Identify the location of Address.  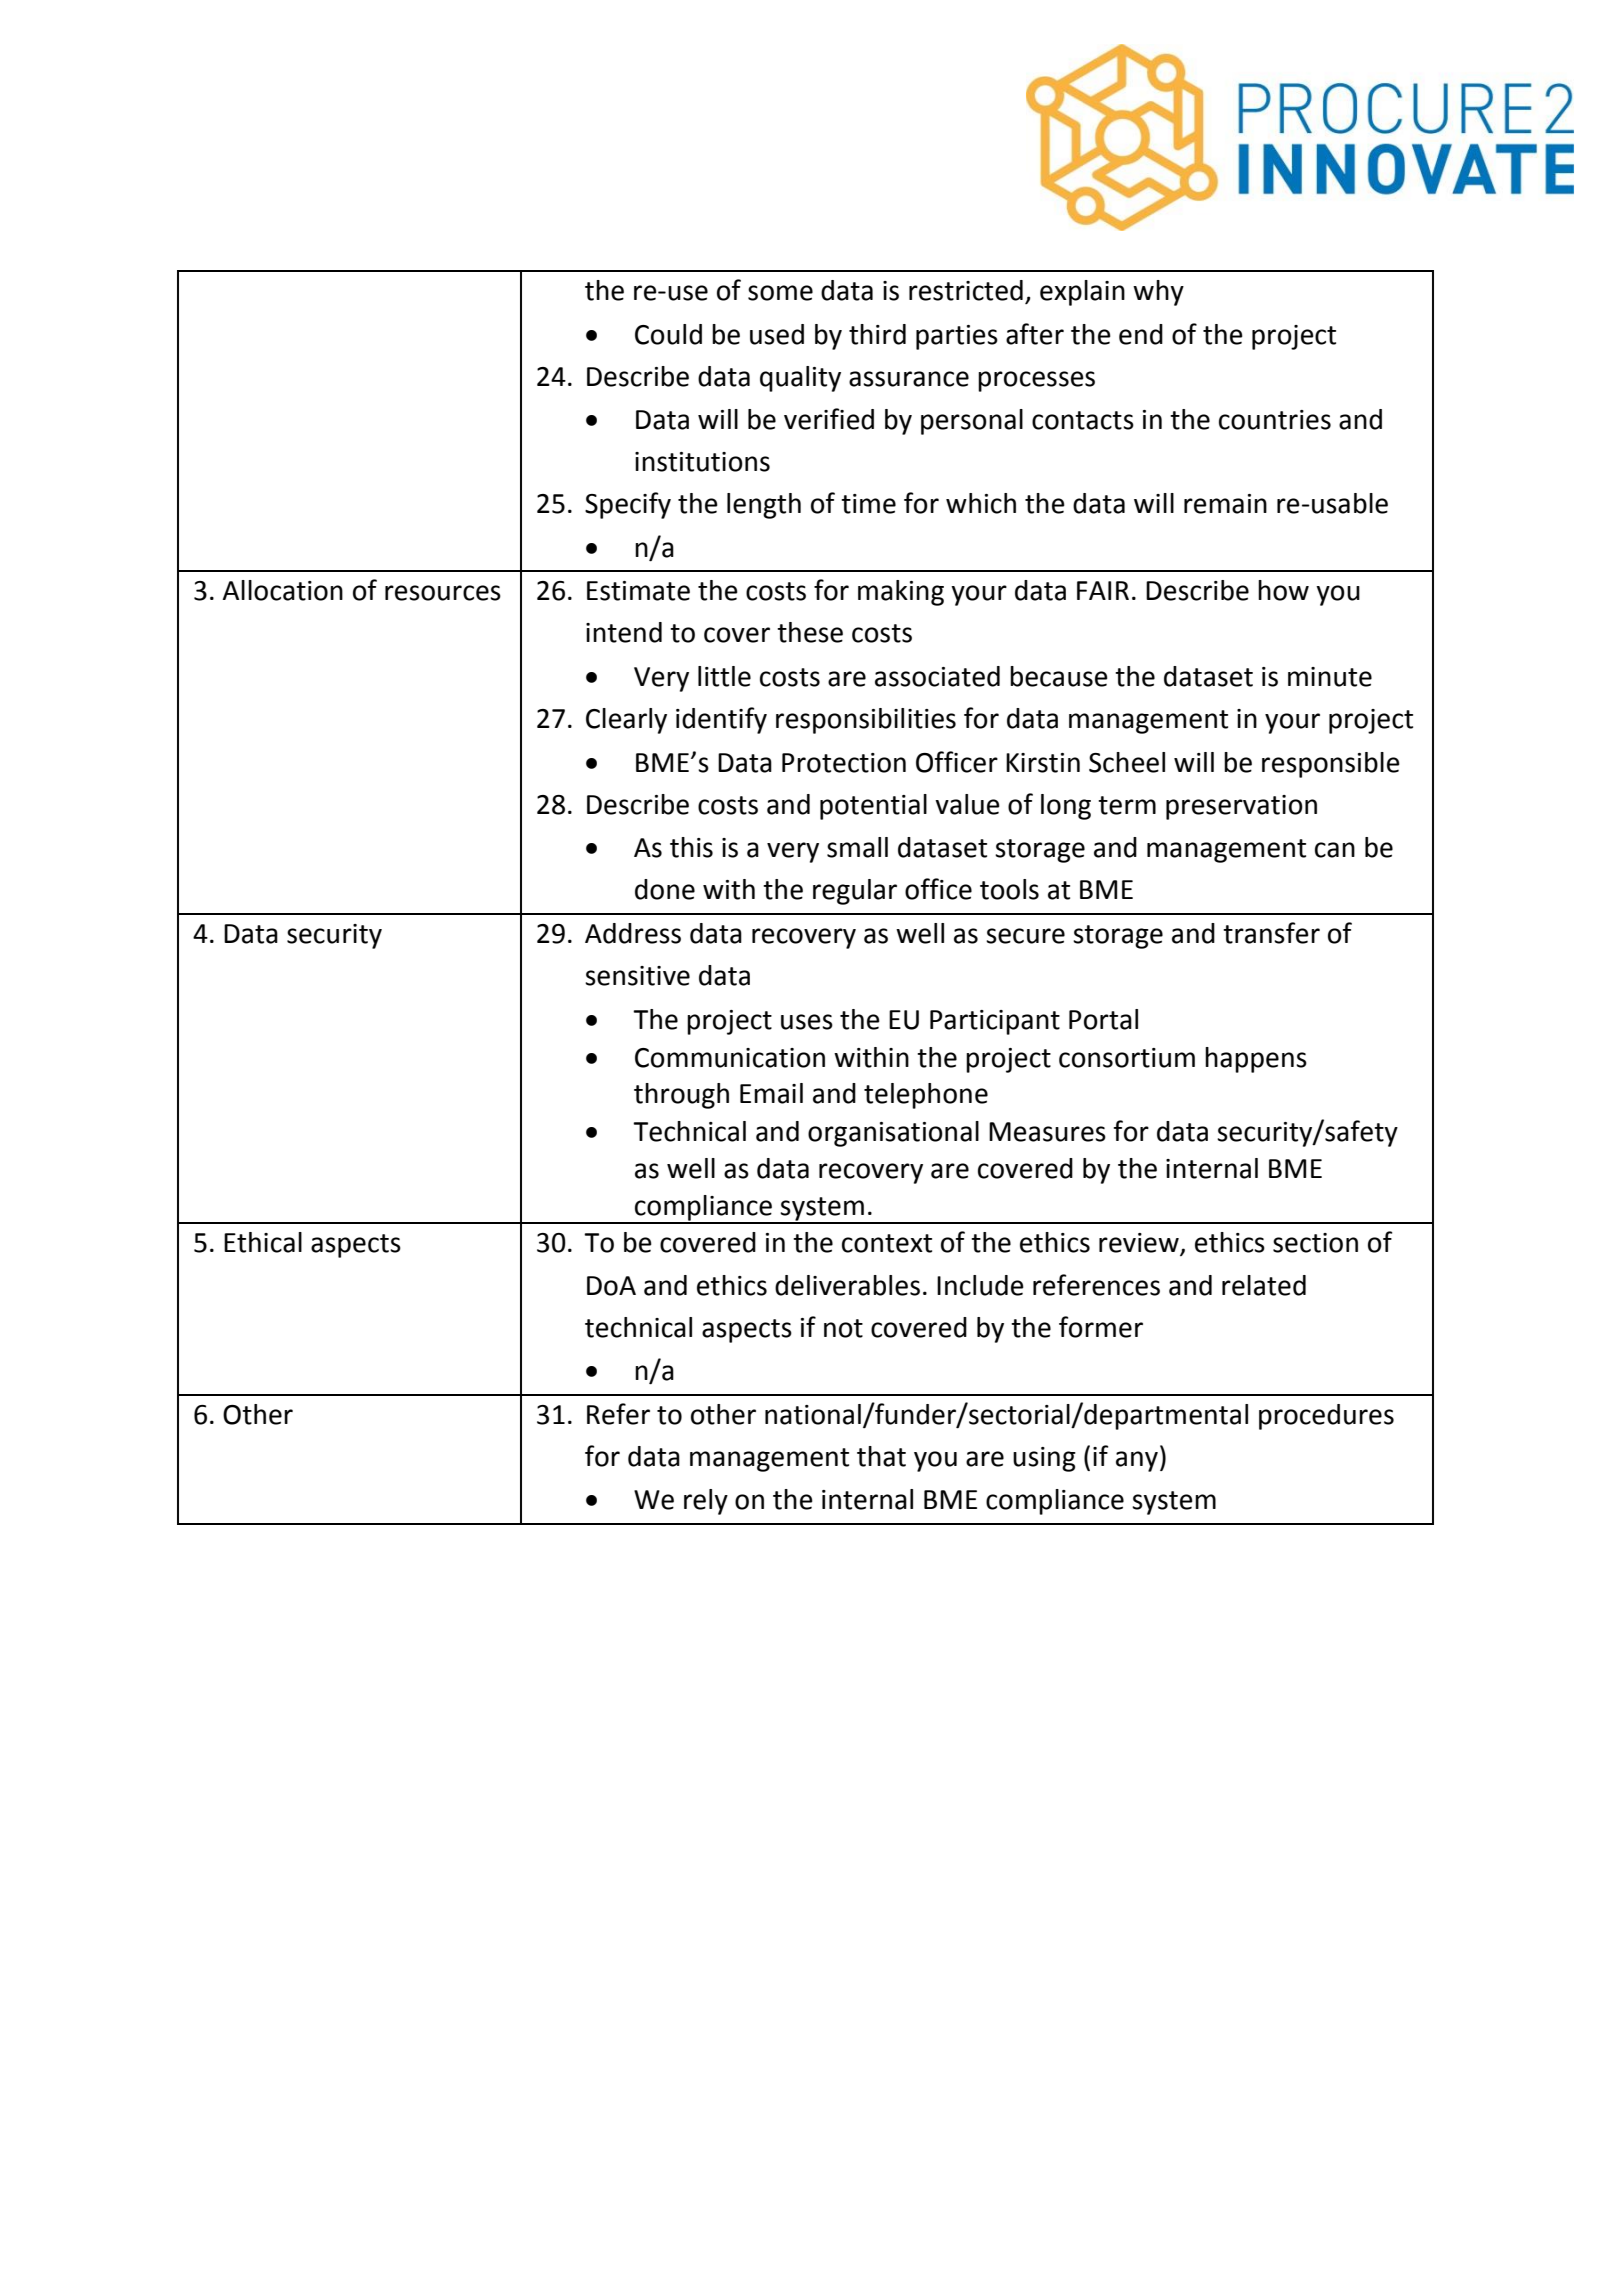
(633, 933).
